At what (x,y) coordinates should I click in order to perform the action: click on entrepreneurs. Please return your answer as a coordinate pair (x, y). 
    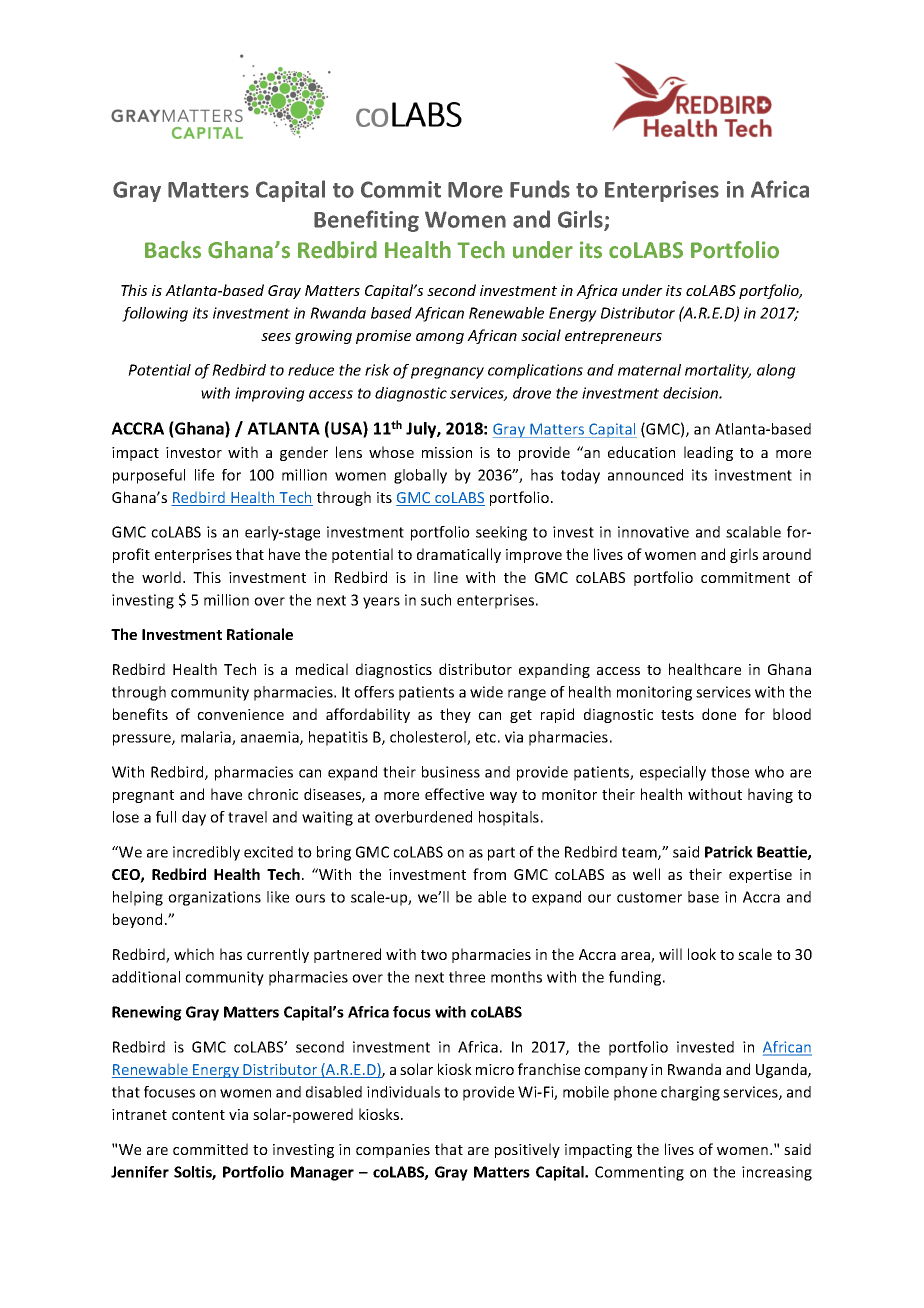
    Looking at the image, I should click on (613, 337).
